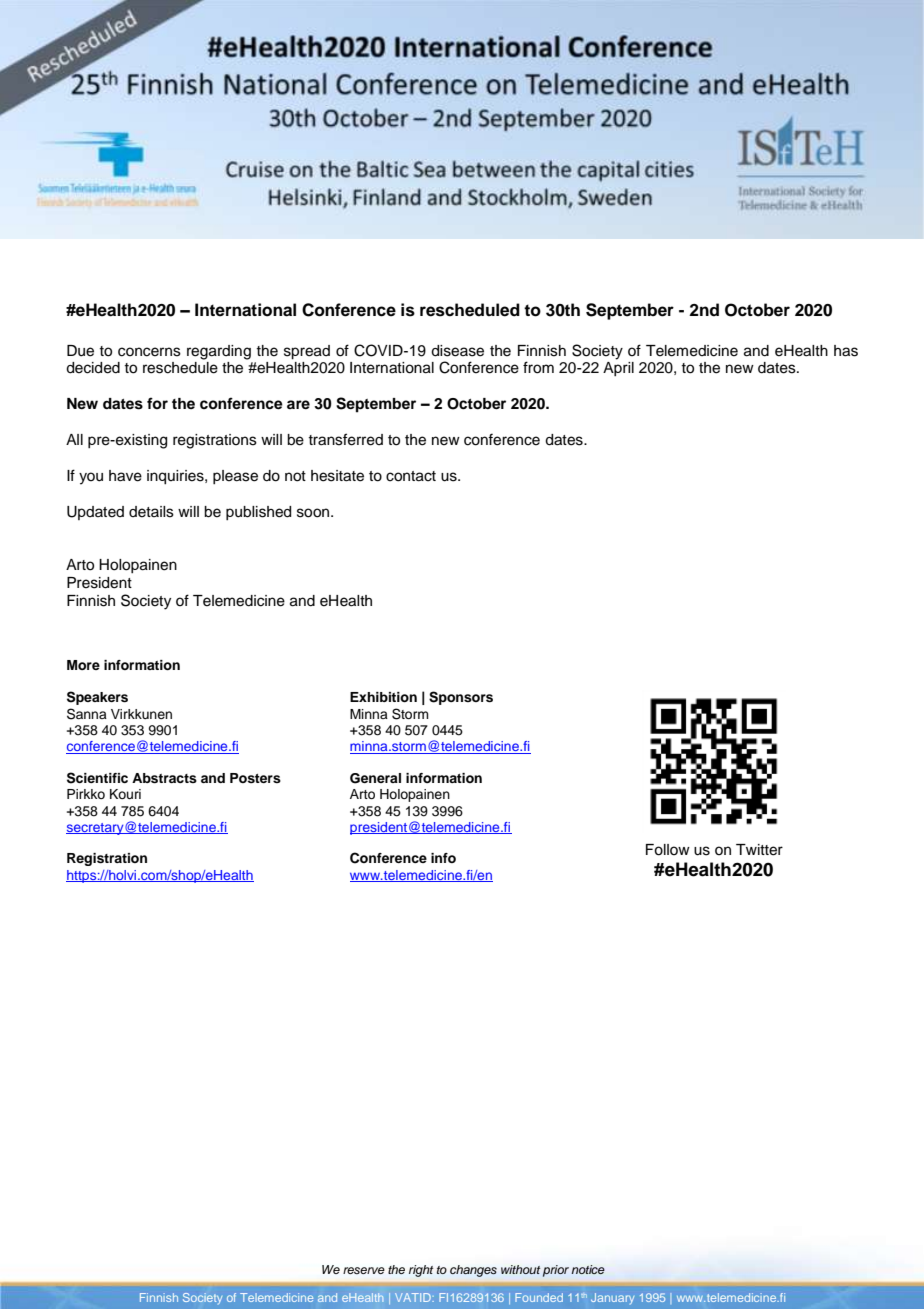 This image has height=1309, width=924. I want to click on concerns, so click(149, 352).
